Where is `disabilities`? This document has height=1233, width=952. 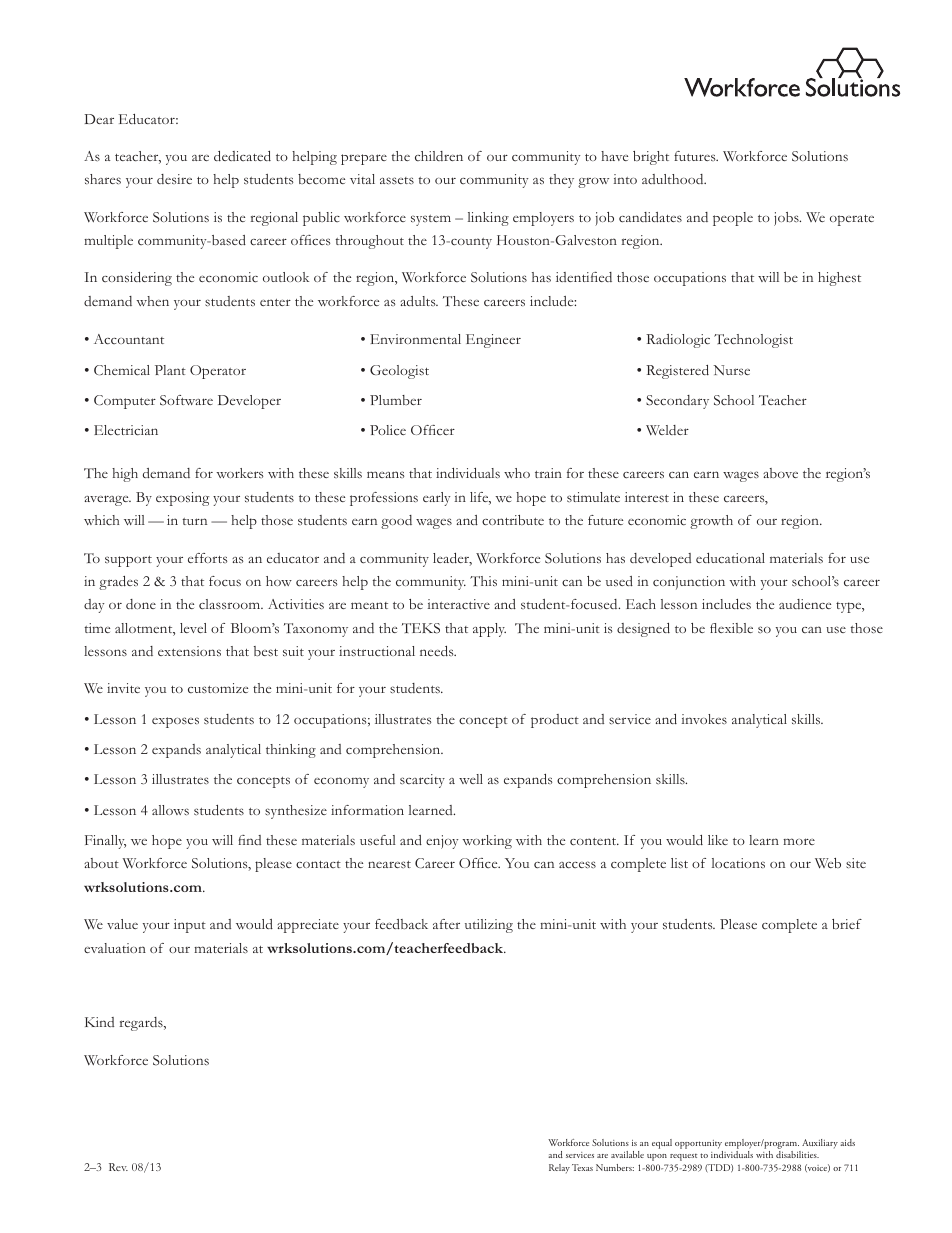 disabilities is located at coordinates (797, 1154).
